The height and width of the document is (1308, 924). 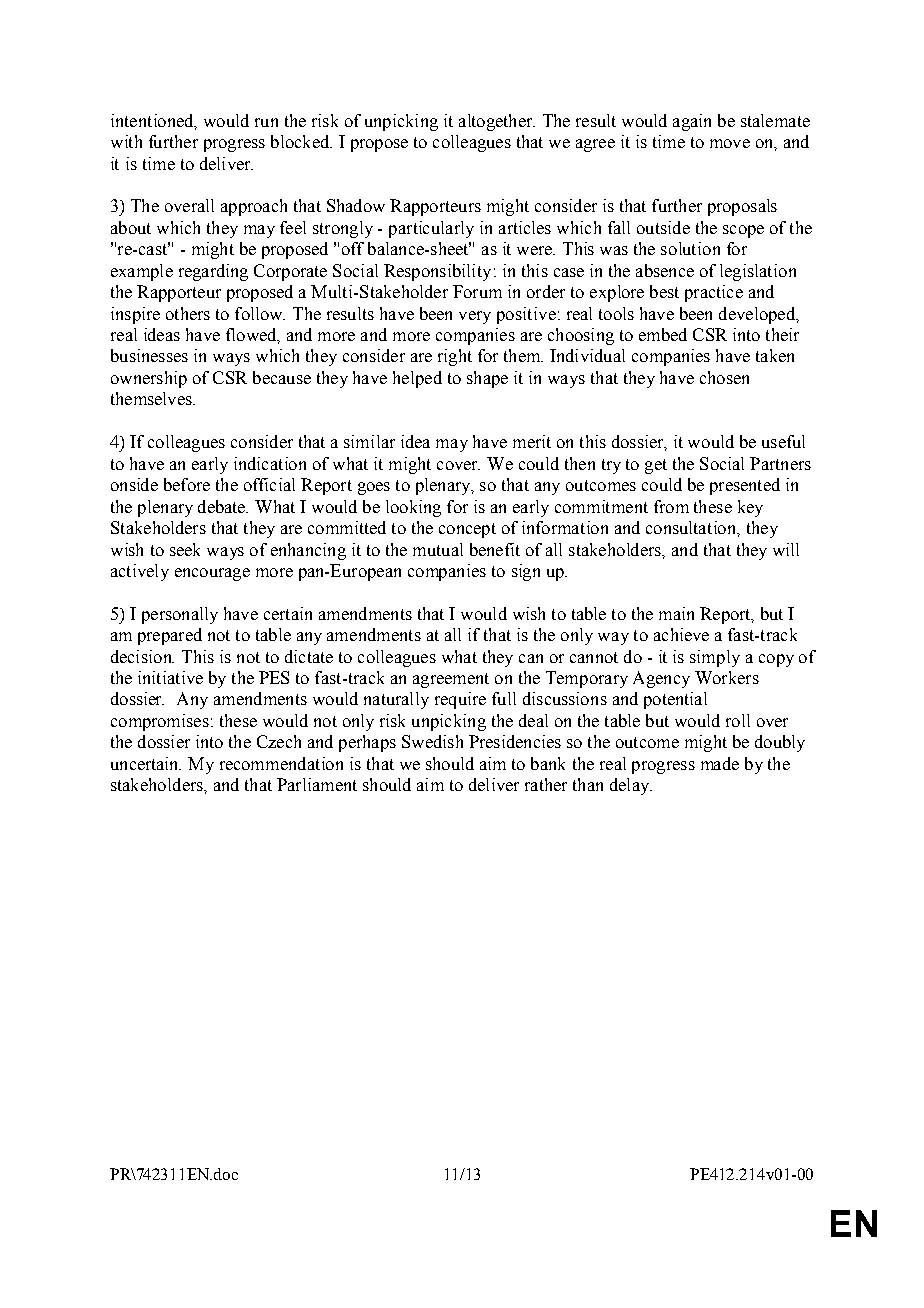 I want to click on shape, so click(x=487, y=379).
